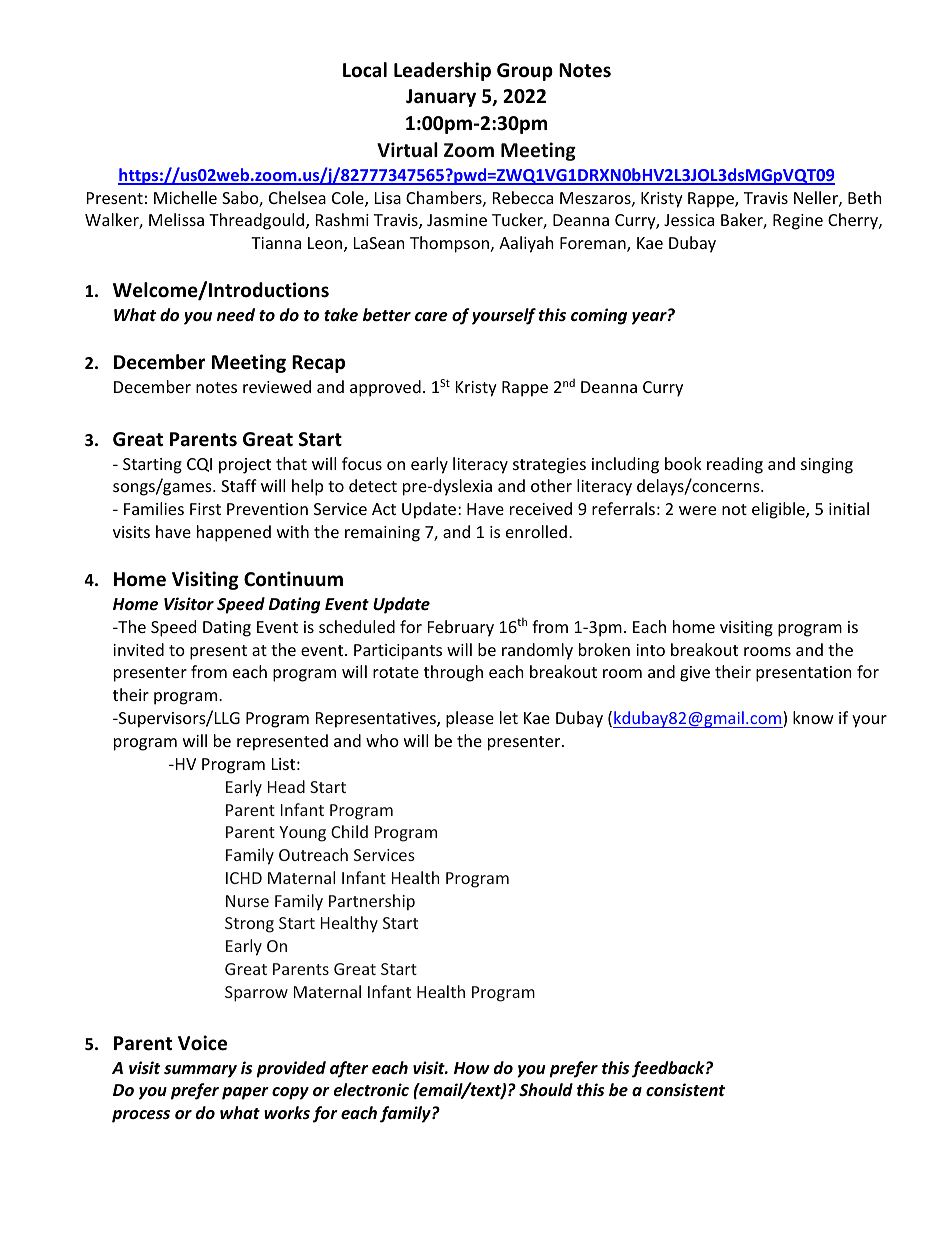 This screenshot has width=952, height=1233. What do you see at coordinates (472, 1068) in the screenshot?
I see `How` at bounding box center [472, 1068].
